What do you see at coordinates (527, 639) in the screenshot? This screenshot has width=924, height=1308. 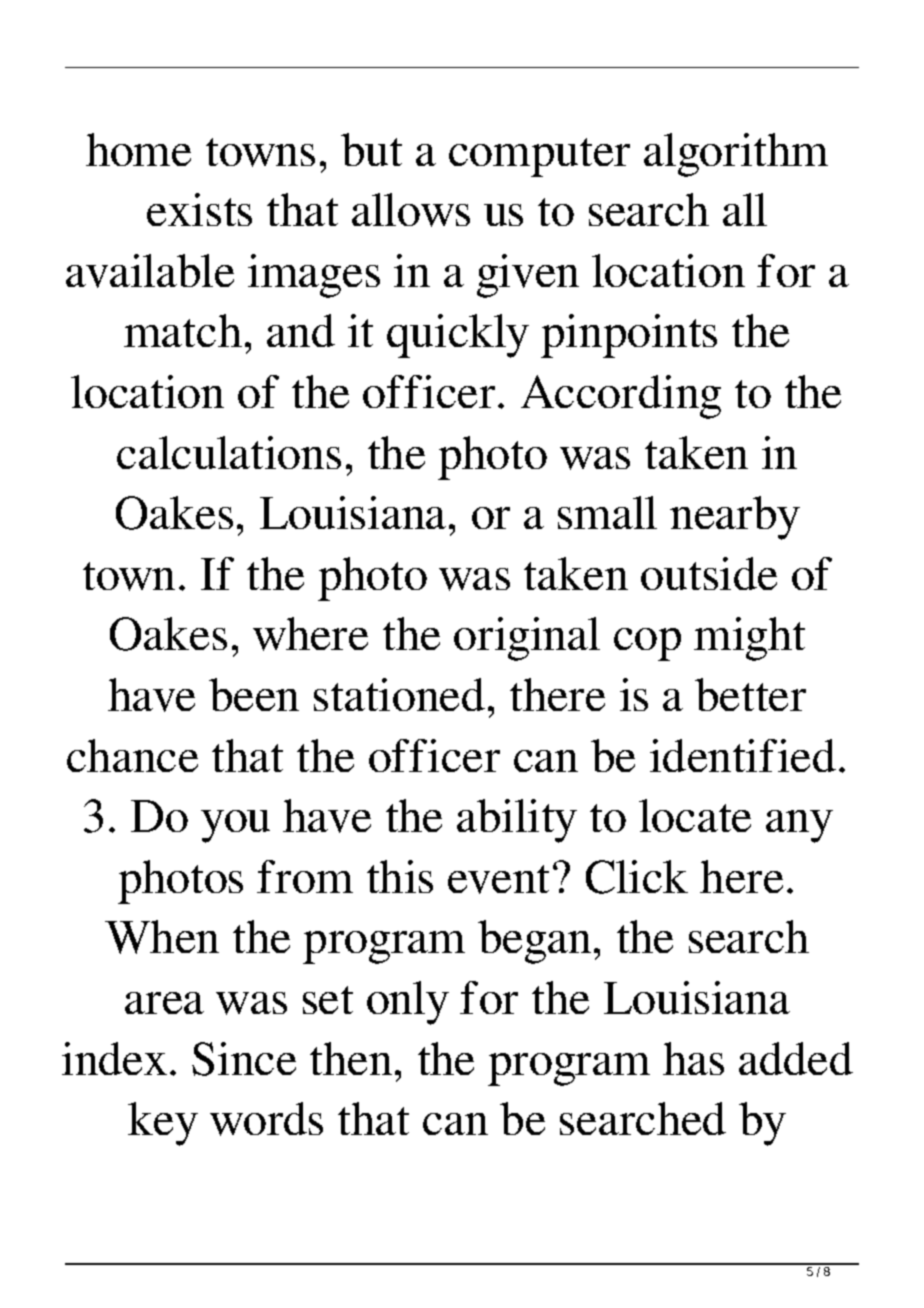 I see `original` at bounding box center [527, 639].
